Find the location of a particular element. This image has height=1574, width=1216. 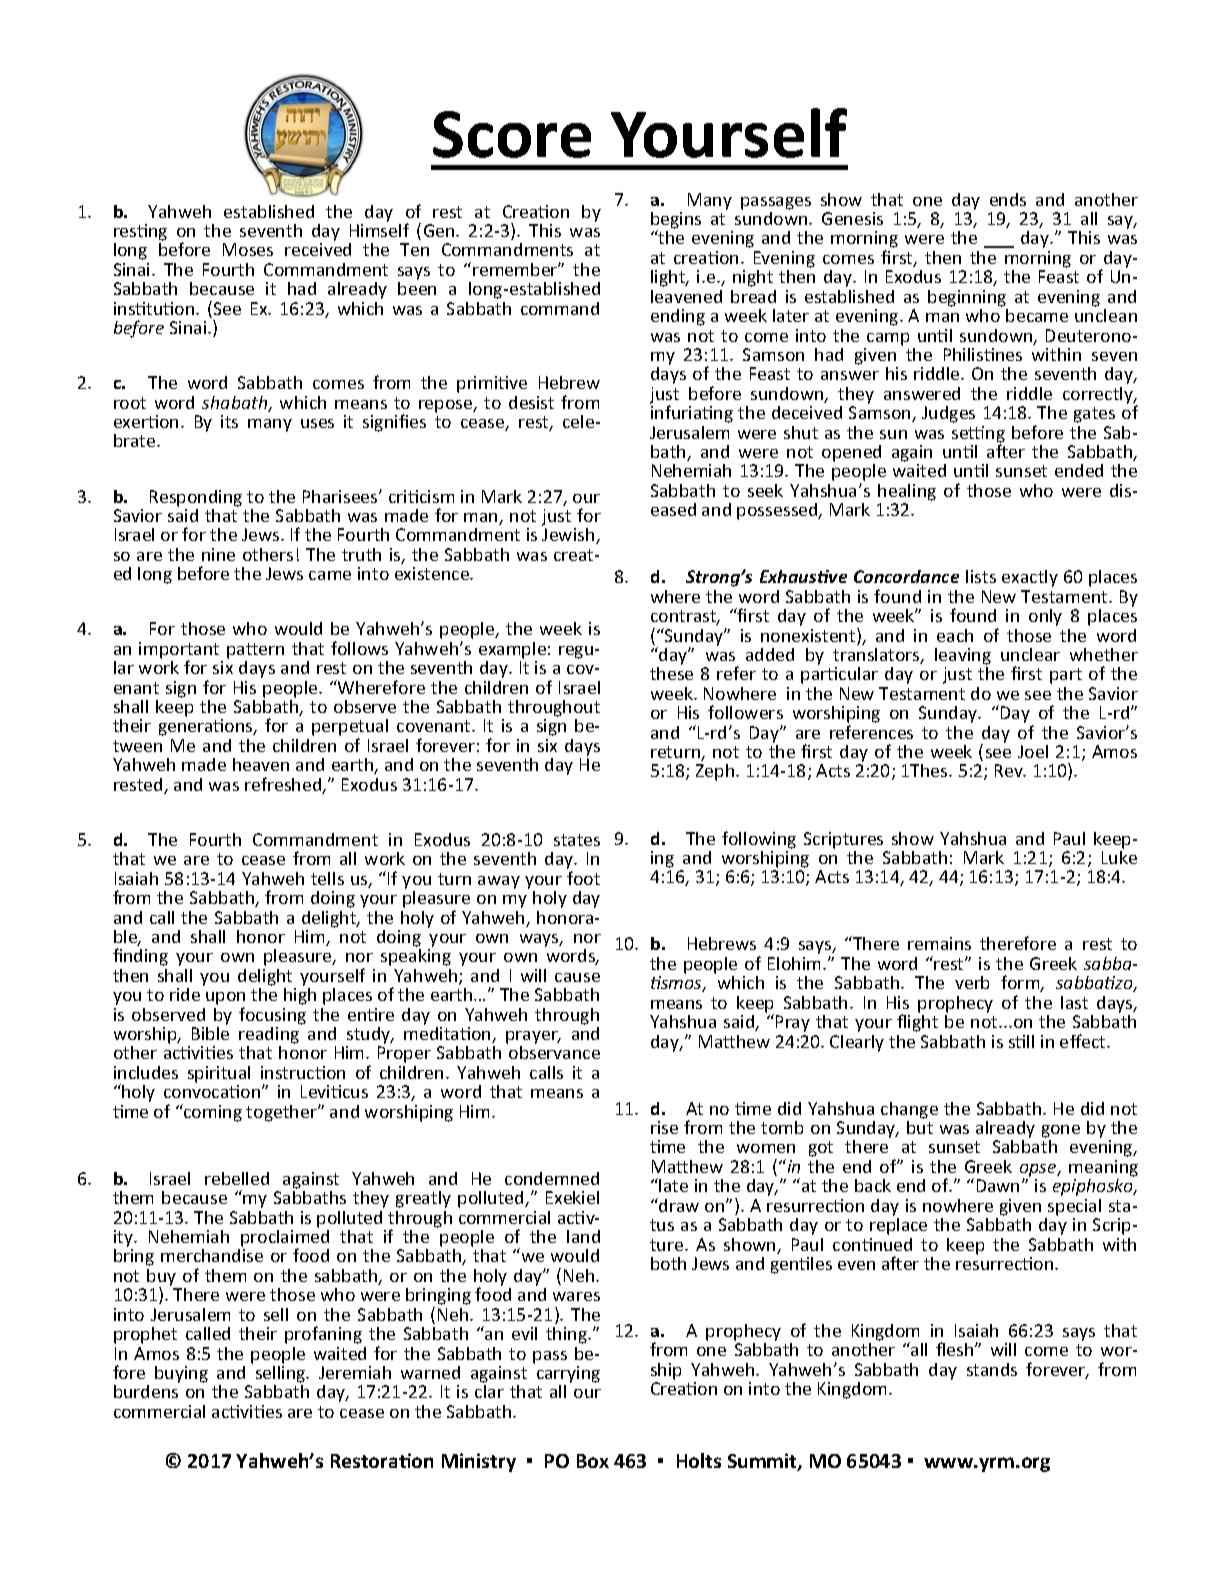

states is located at coordinates (577, 840).
